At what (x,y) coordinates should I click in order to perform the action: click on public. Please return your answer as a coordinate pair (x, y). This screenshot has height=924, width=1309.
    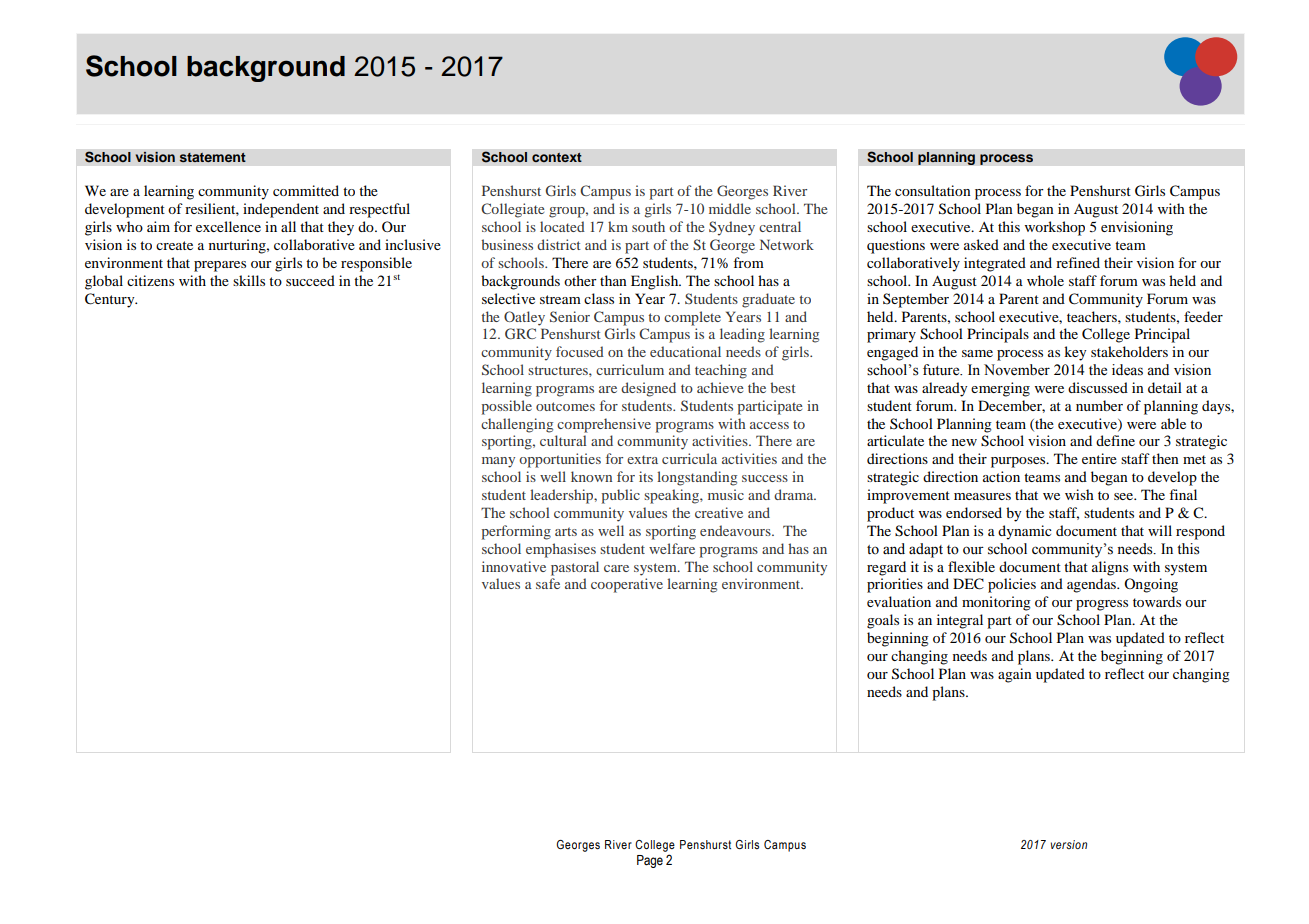
    Looking at the image, I should click on (621, 496).
